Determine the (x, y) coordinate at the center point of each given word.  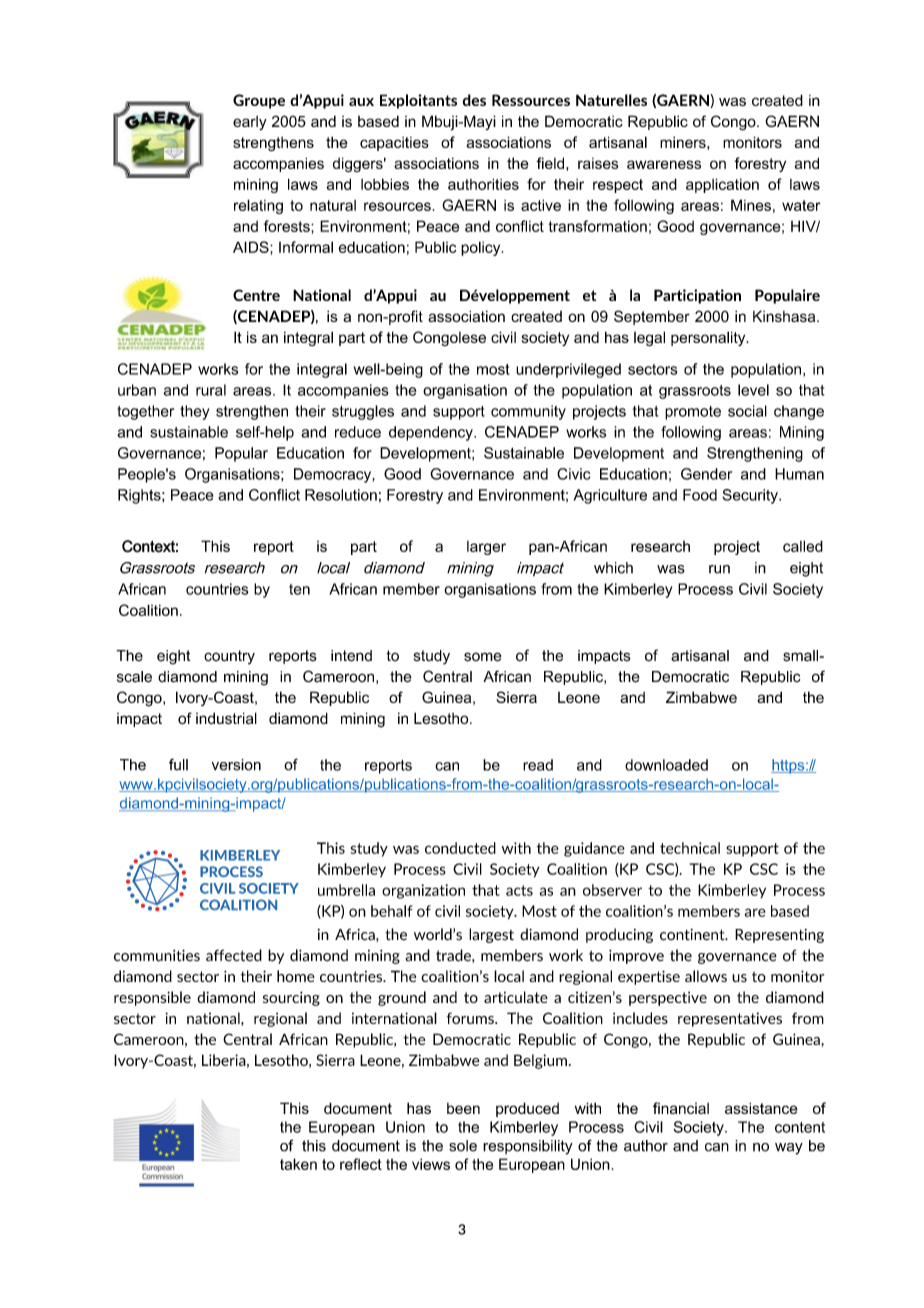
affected (234, 955)
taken (298, 1164)
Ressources (531, 100)
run (719, 569)
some (483, 657)
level (753, 390)
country (229, 657)
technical (690, 848)
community (528, 412)
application (722, 185)
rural (211, 390)
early (250, 123)
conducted (460, 848)
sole (463, 1146)
